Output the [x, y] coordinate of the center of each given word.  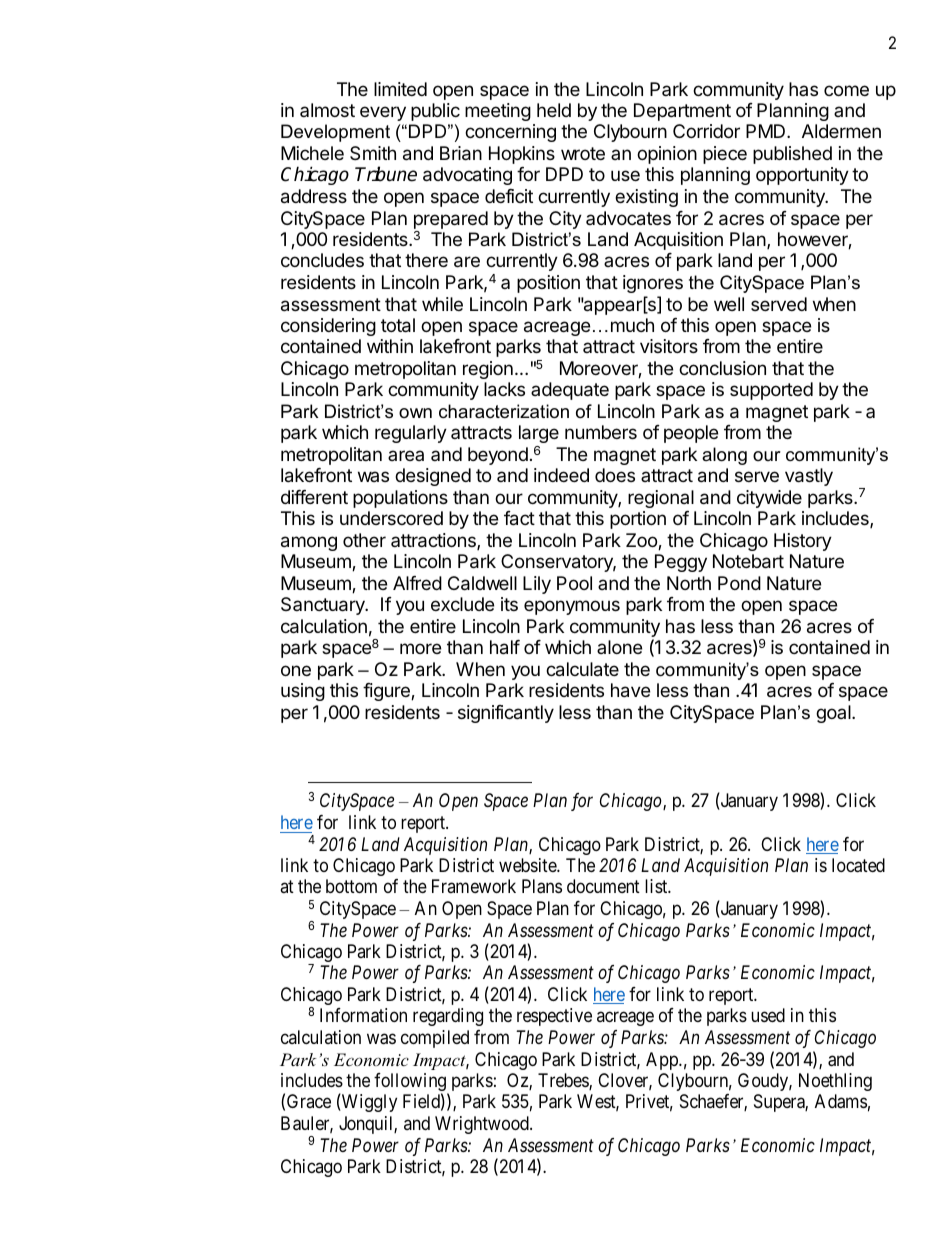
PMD [767, 131]
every [383, 113]
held [554, 110]
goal [834, 714]
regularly [411, 434]
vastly [809, 477]
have [630, 690]
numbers [601, 432]
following [411, 1083]
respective [554, 1017]
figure [387, 692]
